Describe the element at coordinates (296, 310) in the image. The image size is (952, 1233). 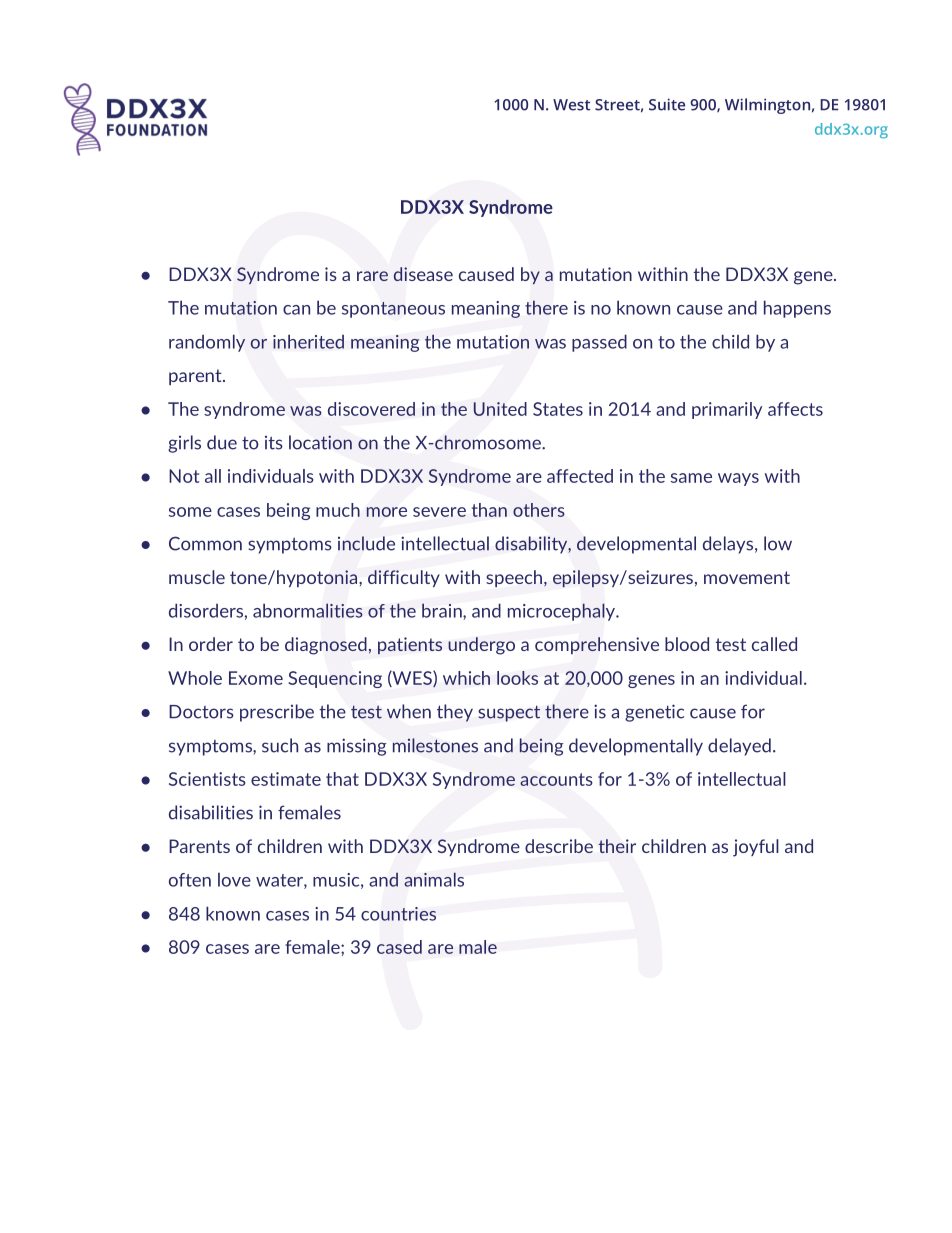
I see `can` at that location.
